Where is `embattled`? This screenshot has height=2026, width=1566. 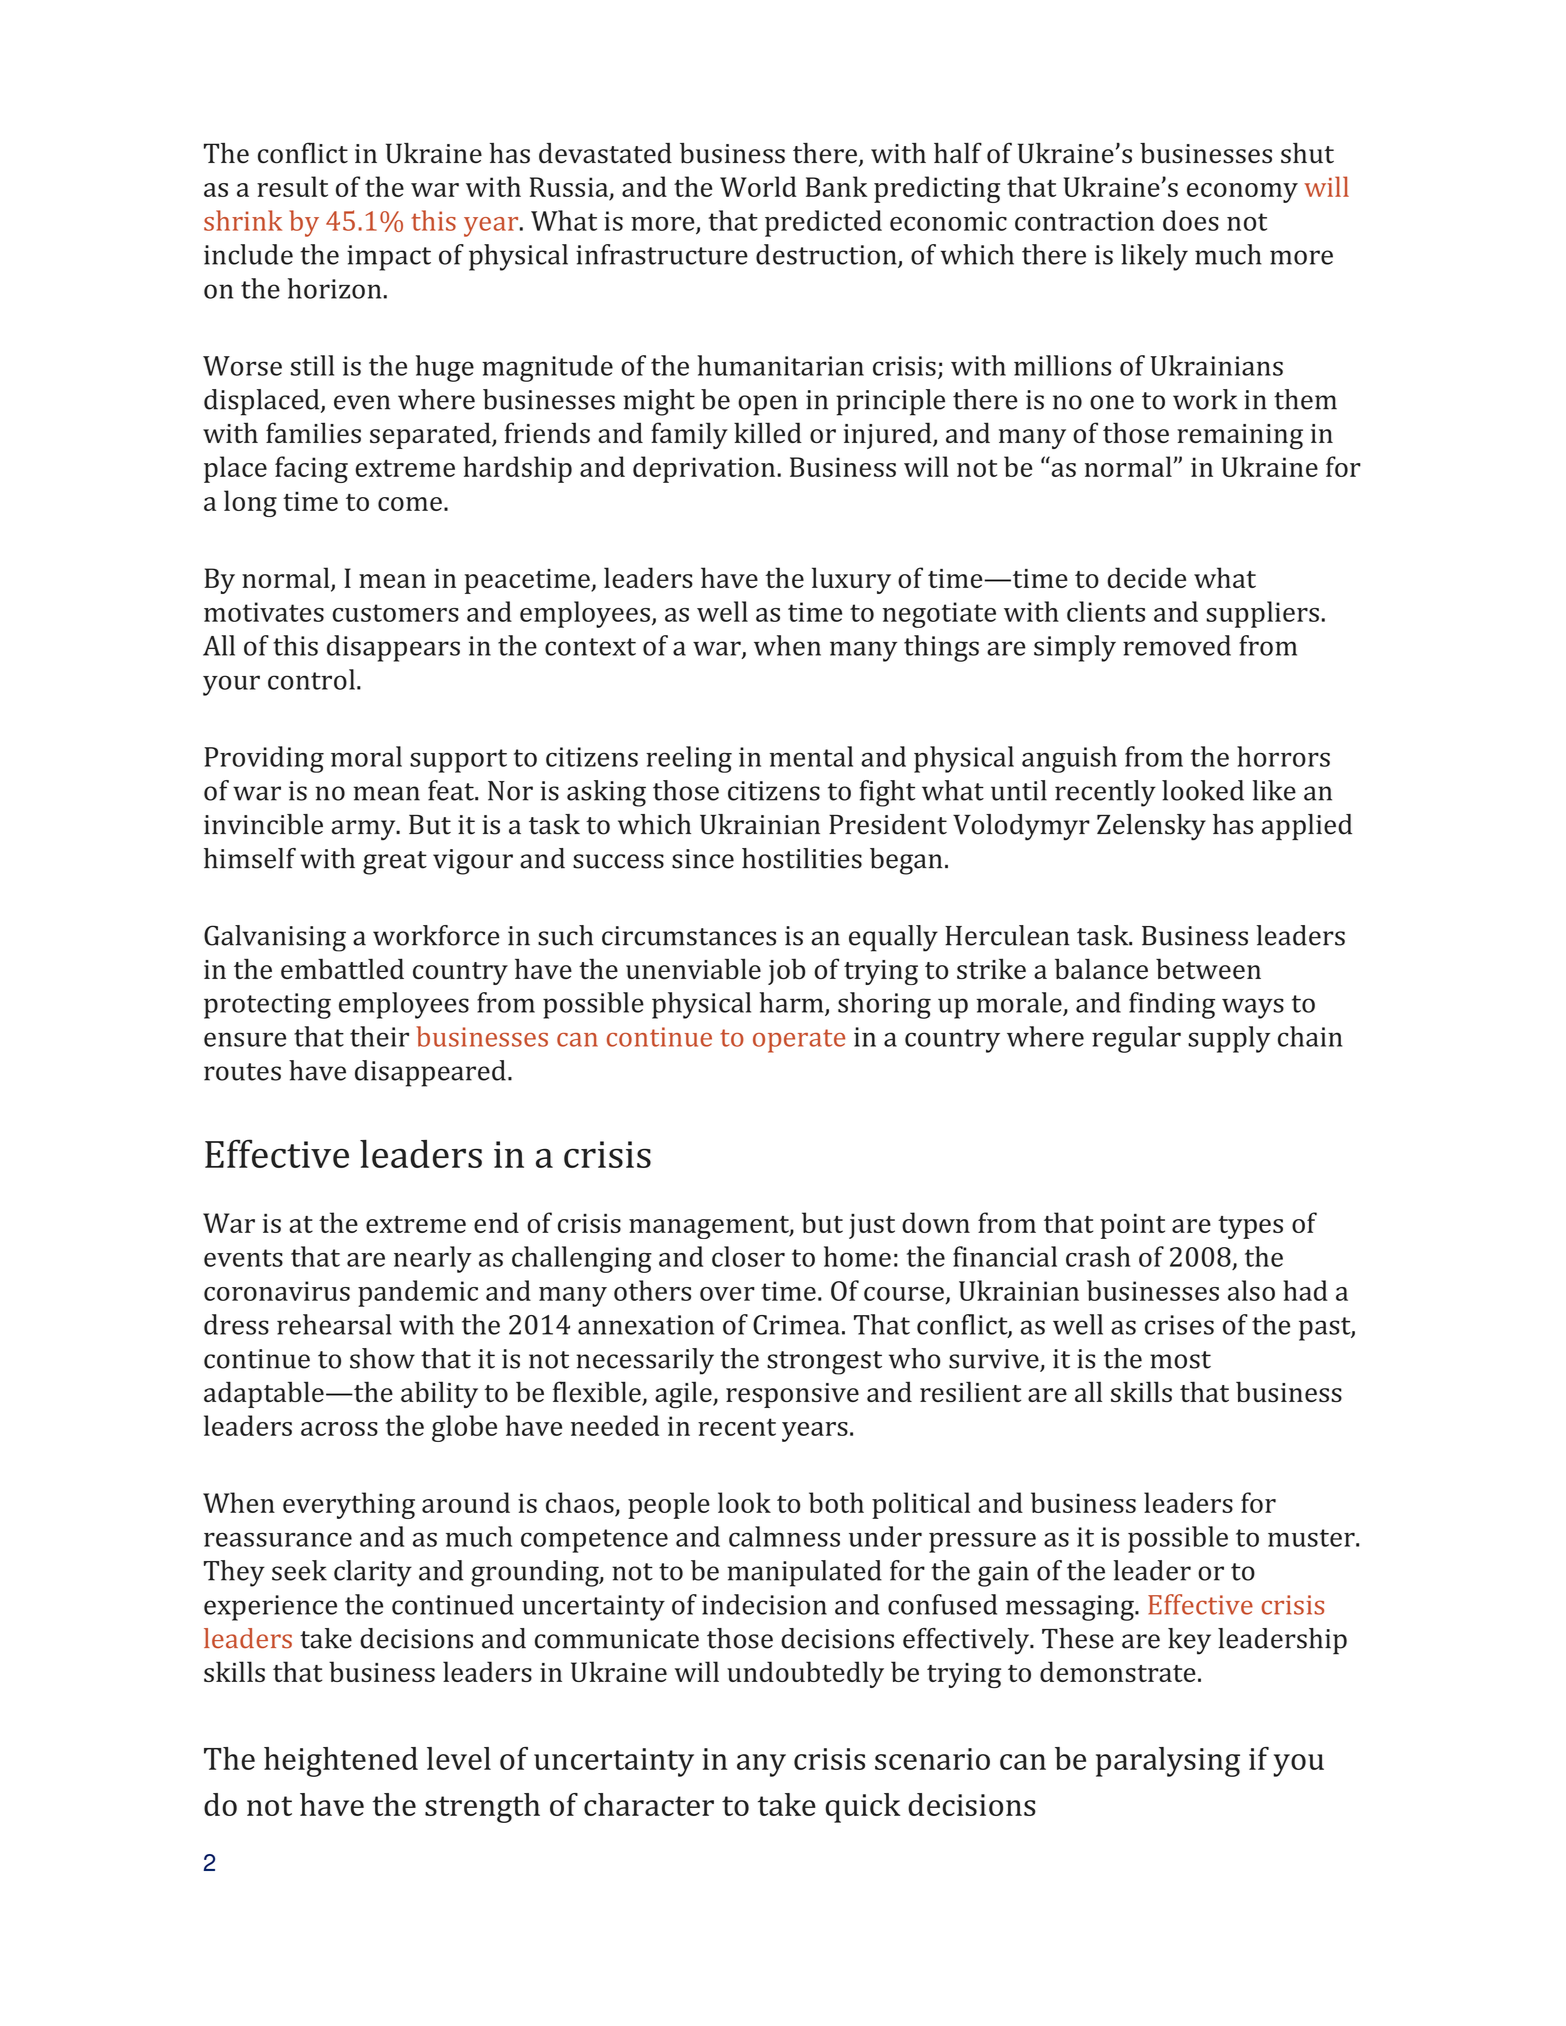
embattled is located at coordinates (342, 968).
